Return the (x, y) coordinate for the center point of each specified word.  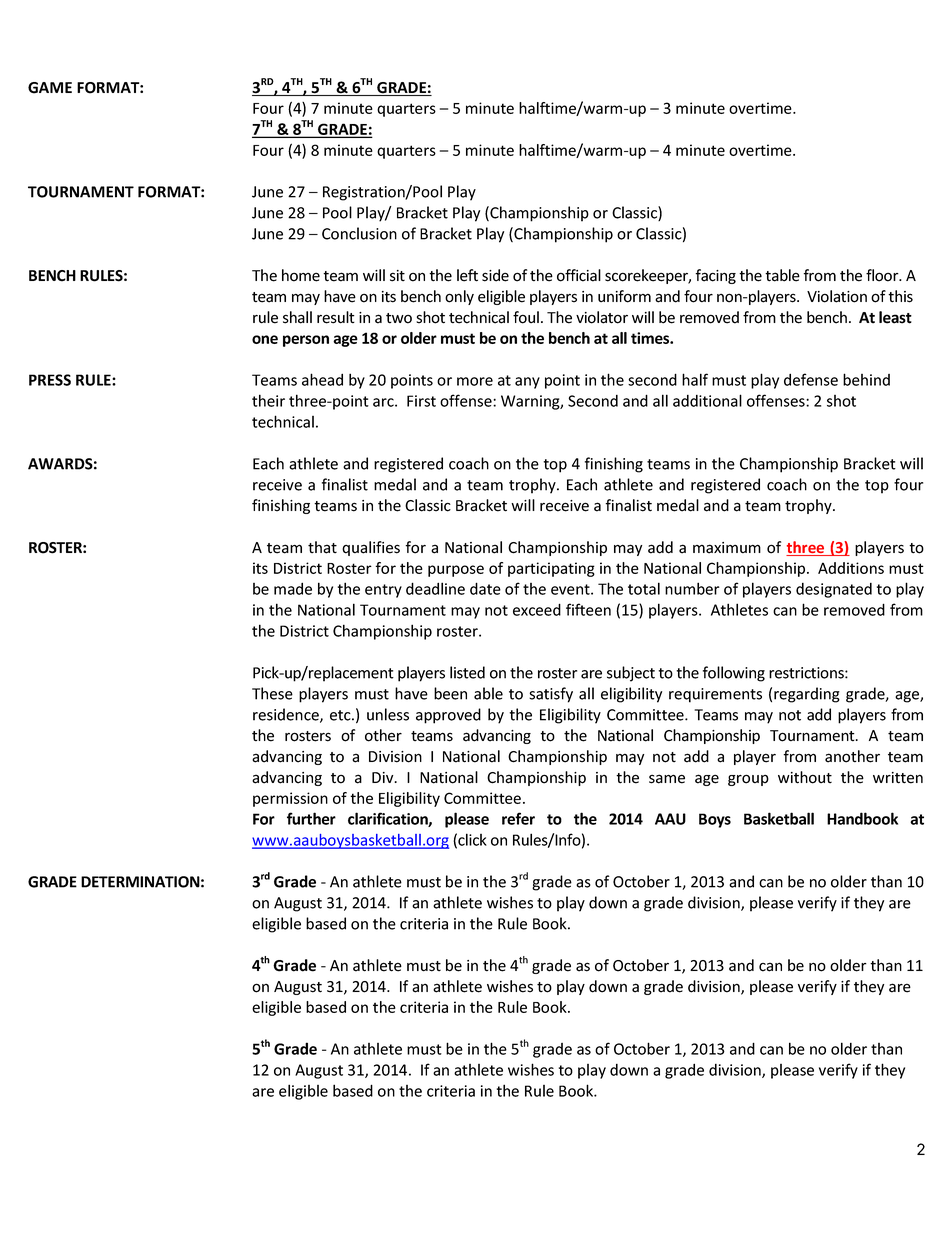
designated (834, 590)
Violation (837, 296)
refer (518, 818)
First (421, 401)
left (467, 275)
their (268, 400)
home (301, 275)
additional (707, 400)
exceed (537, 609)
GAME (50, 88)
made (293, 588)
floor (883, 275)
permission (290, 799)
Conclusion (359, 233)
